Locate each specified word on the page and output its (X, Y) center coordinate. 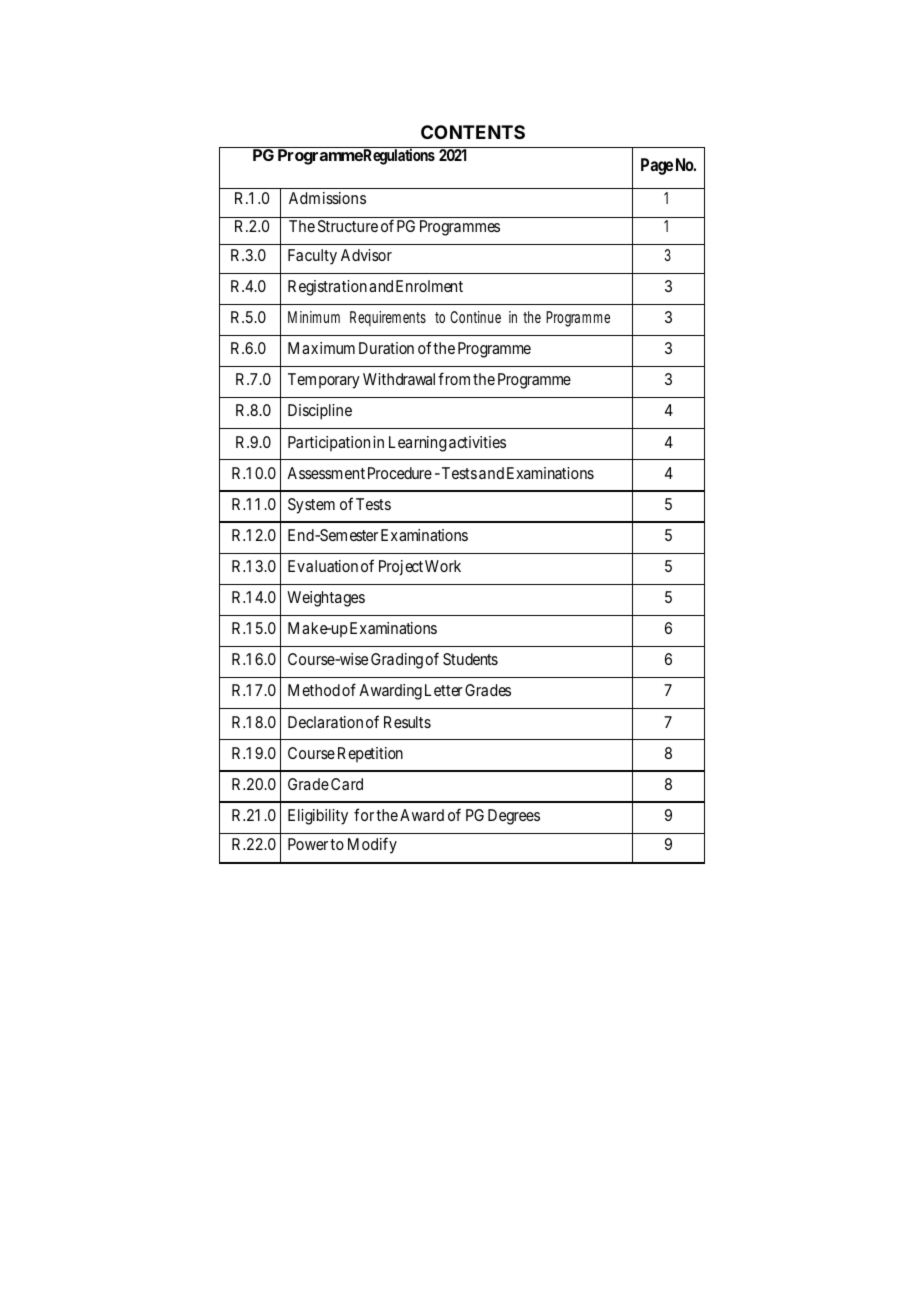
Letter (444, 690)
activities (477, 442)
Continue (475, 317)
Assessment (326, 473)
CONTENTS (473, 132)
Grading (397, 661)
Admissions (327, 198)
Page (657, 166)
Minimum (314, 317)
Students (470, 659)
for (364, 814)
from (454, 378)
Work (443, 566)
